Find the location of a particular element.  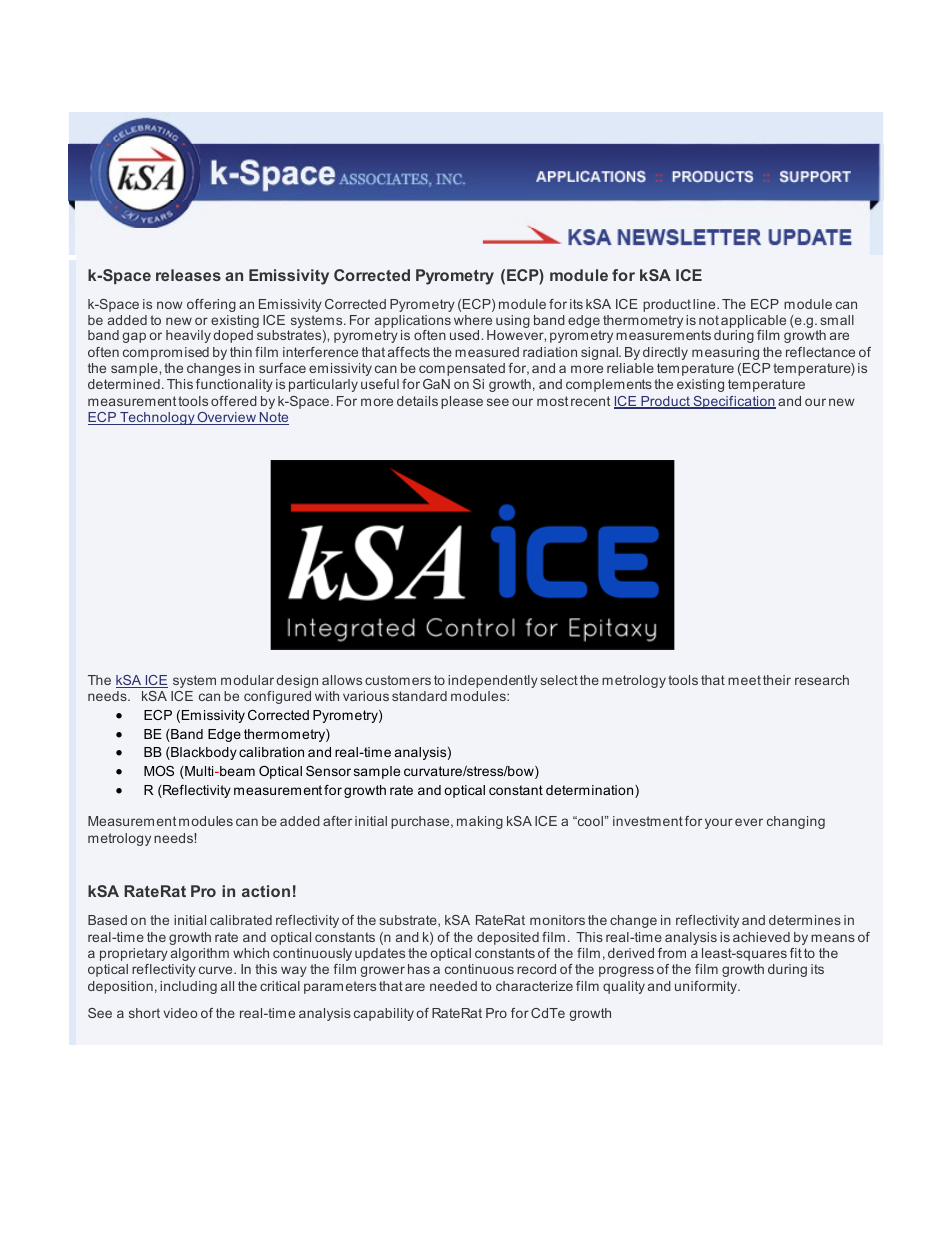

where is located at coordinates (473, 320).
